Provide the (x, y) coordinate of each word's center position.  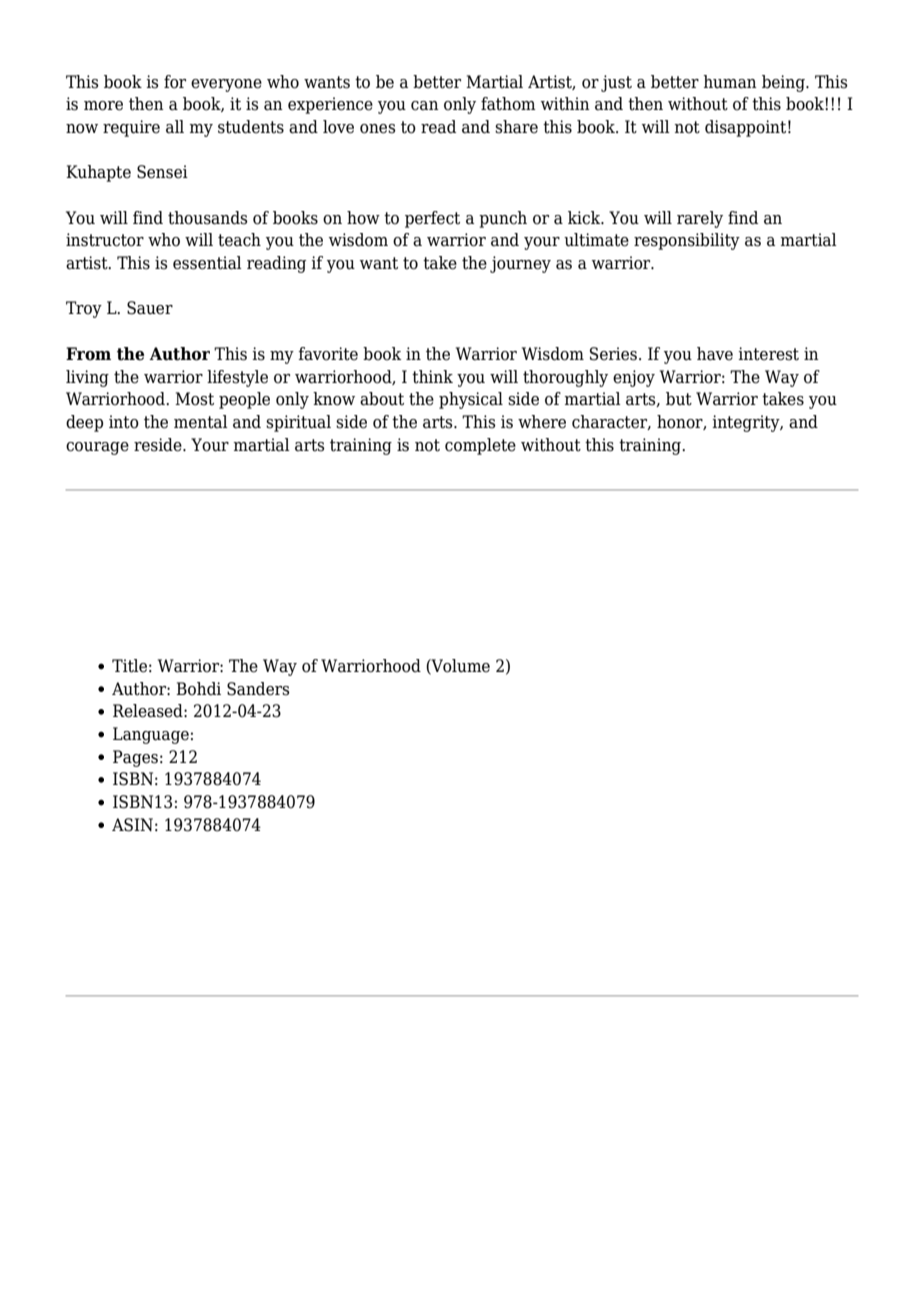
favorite (328, 354)
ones (378, 129)
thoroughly (565, 378)
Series (615, 354)
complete (480, 446)
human (730, 82)
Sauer (150, 308)
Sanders (258, 689)
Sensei (162, 172)
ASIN (132, 825)
